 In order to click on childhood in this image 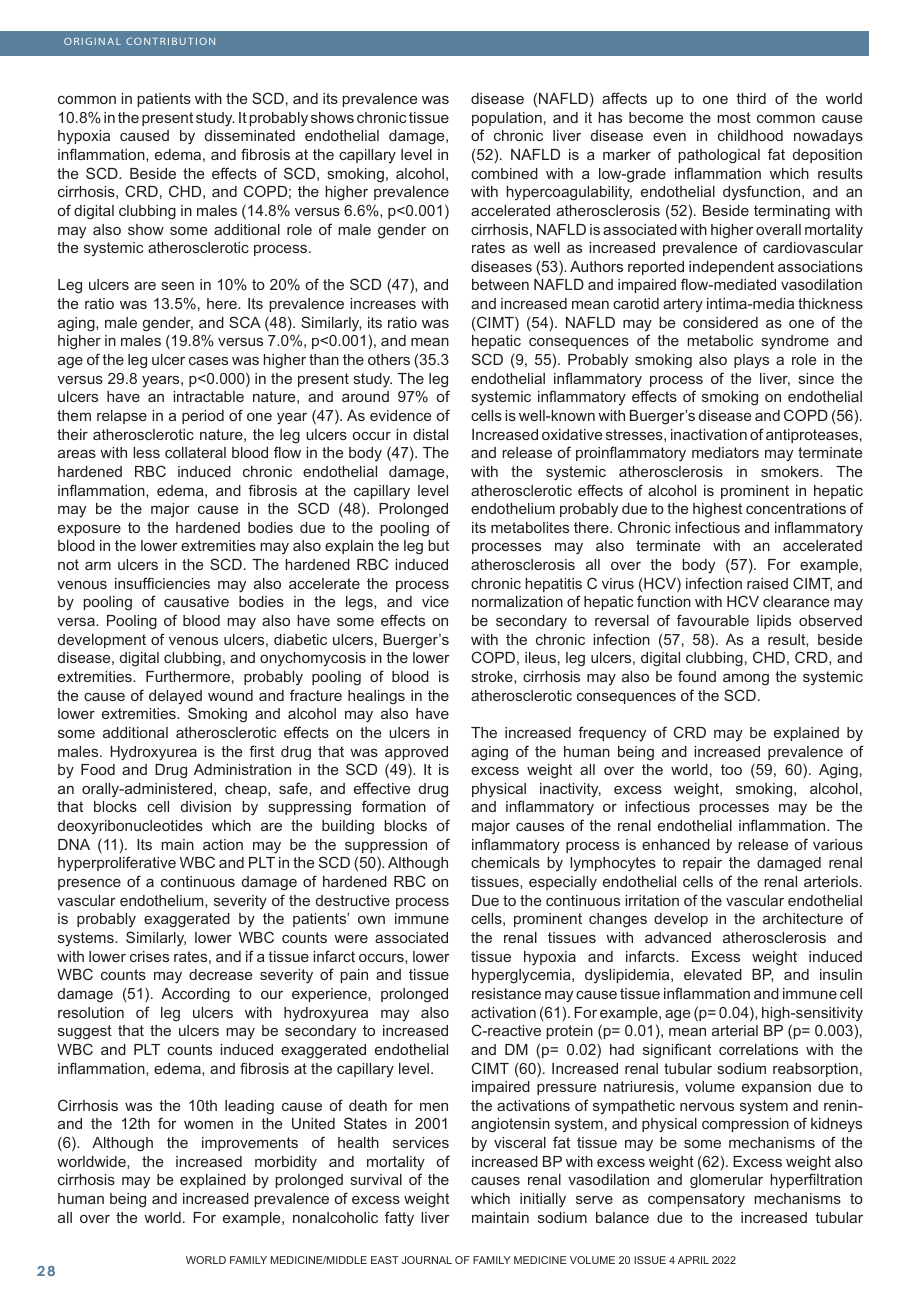, I will do `click(750, 135)`.
